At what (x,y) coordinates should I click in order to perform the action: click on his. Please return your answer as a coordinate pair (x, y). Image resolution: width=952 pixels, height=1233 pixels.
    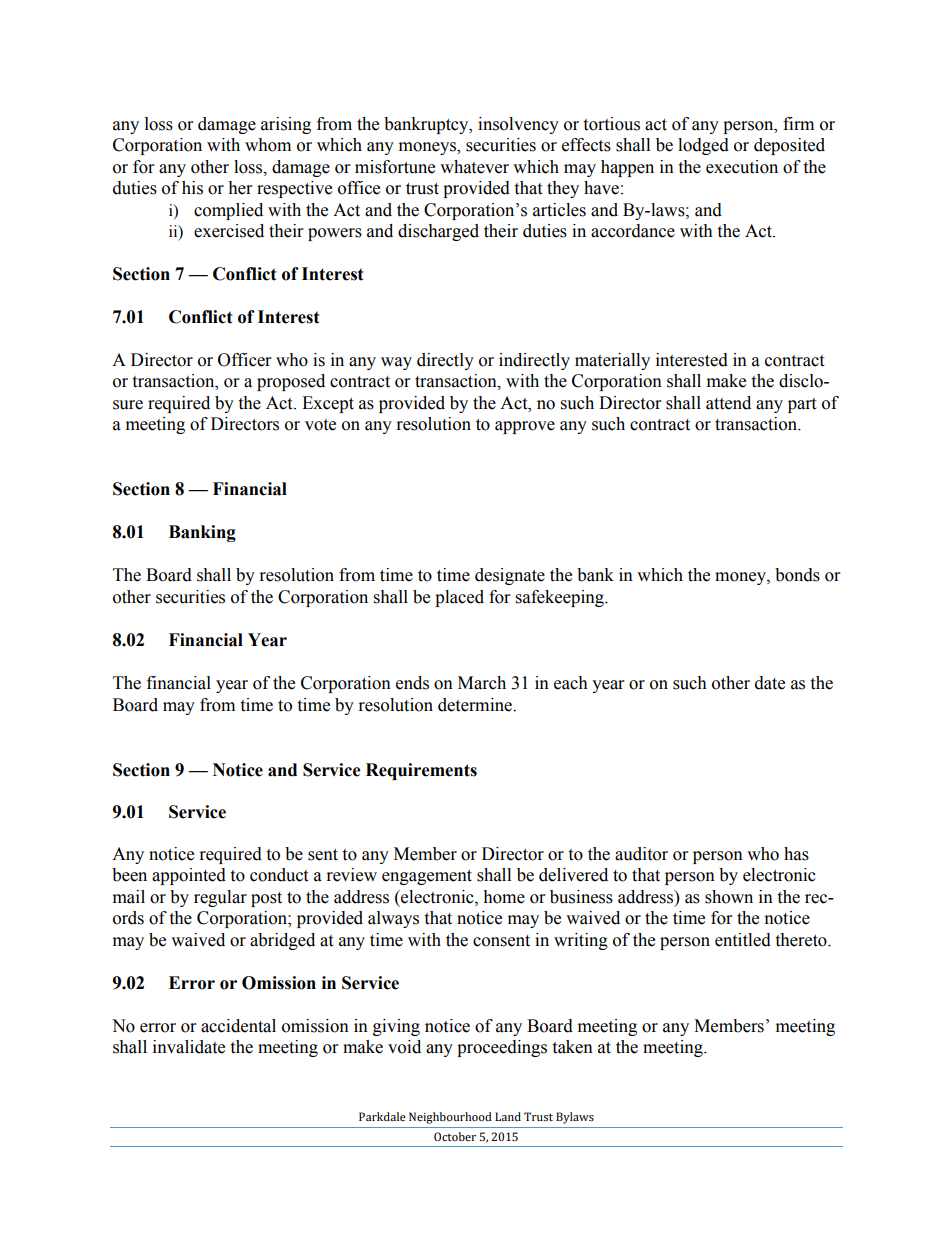
    Looking at the image, I should click on (192, 188).
